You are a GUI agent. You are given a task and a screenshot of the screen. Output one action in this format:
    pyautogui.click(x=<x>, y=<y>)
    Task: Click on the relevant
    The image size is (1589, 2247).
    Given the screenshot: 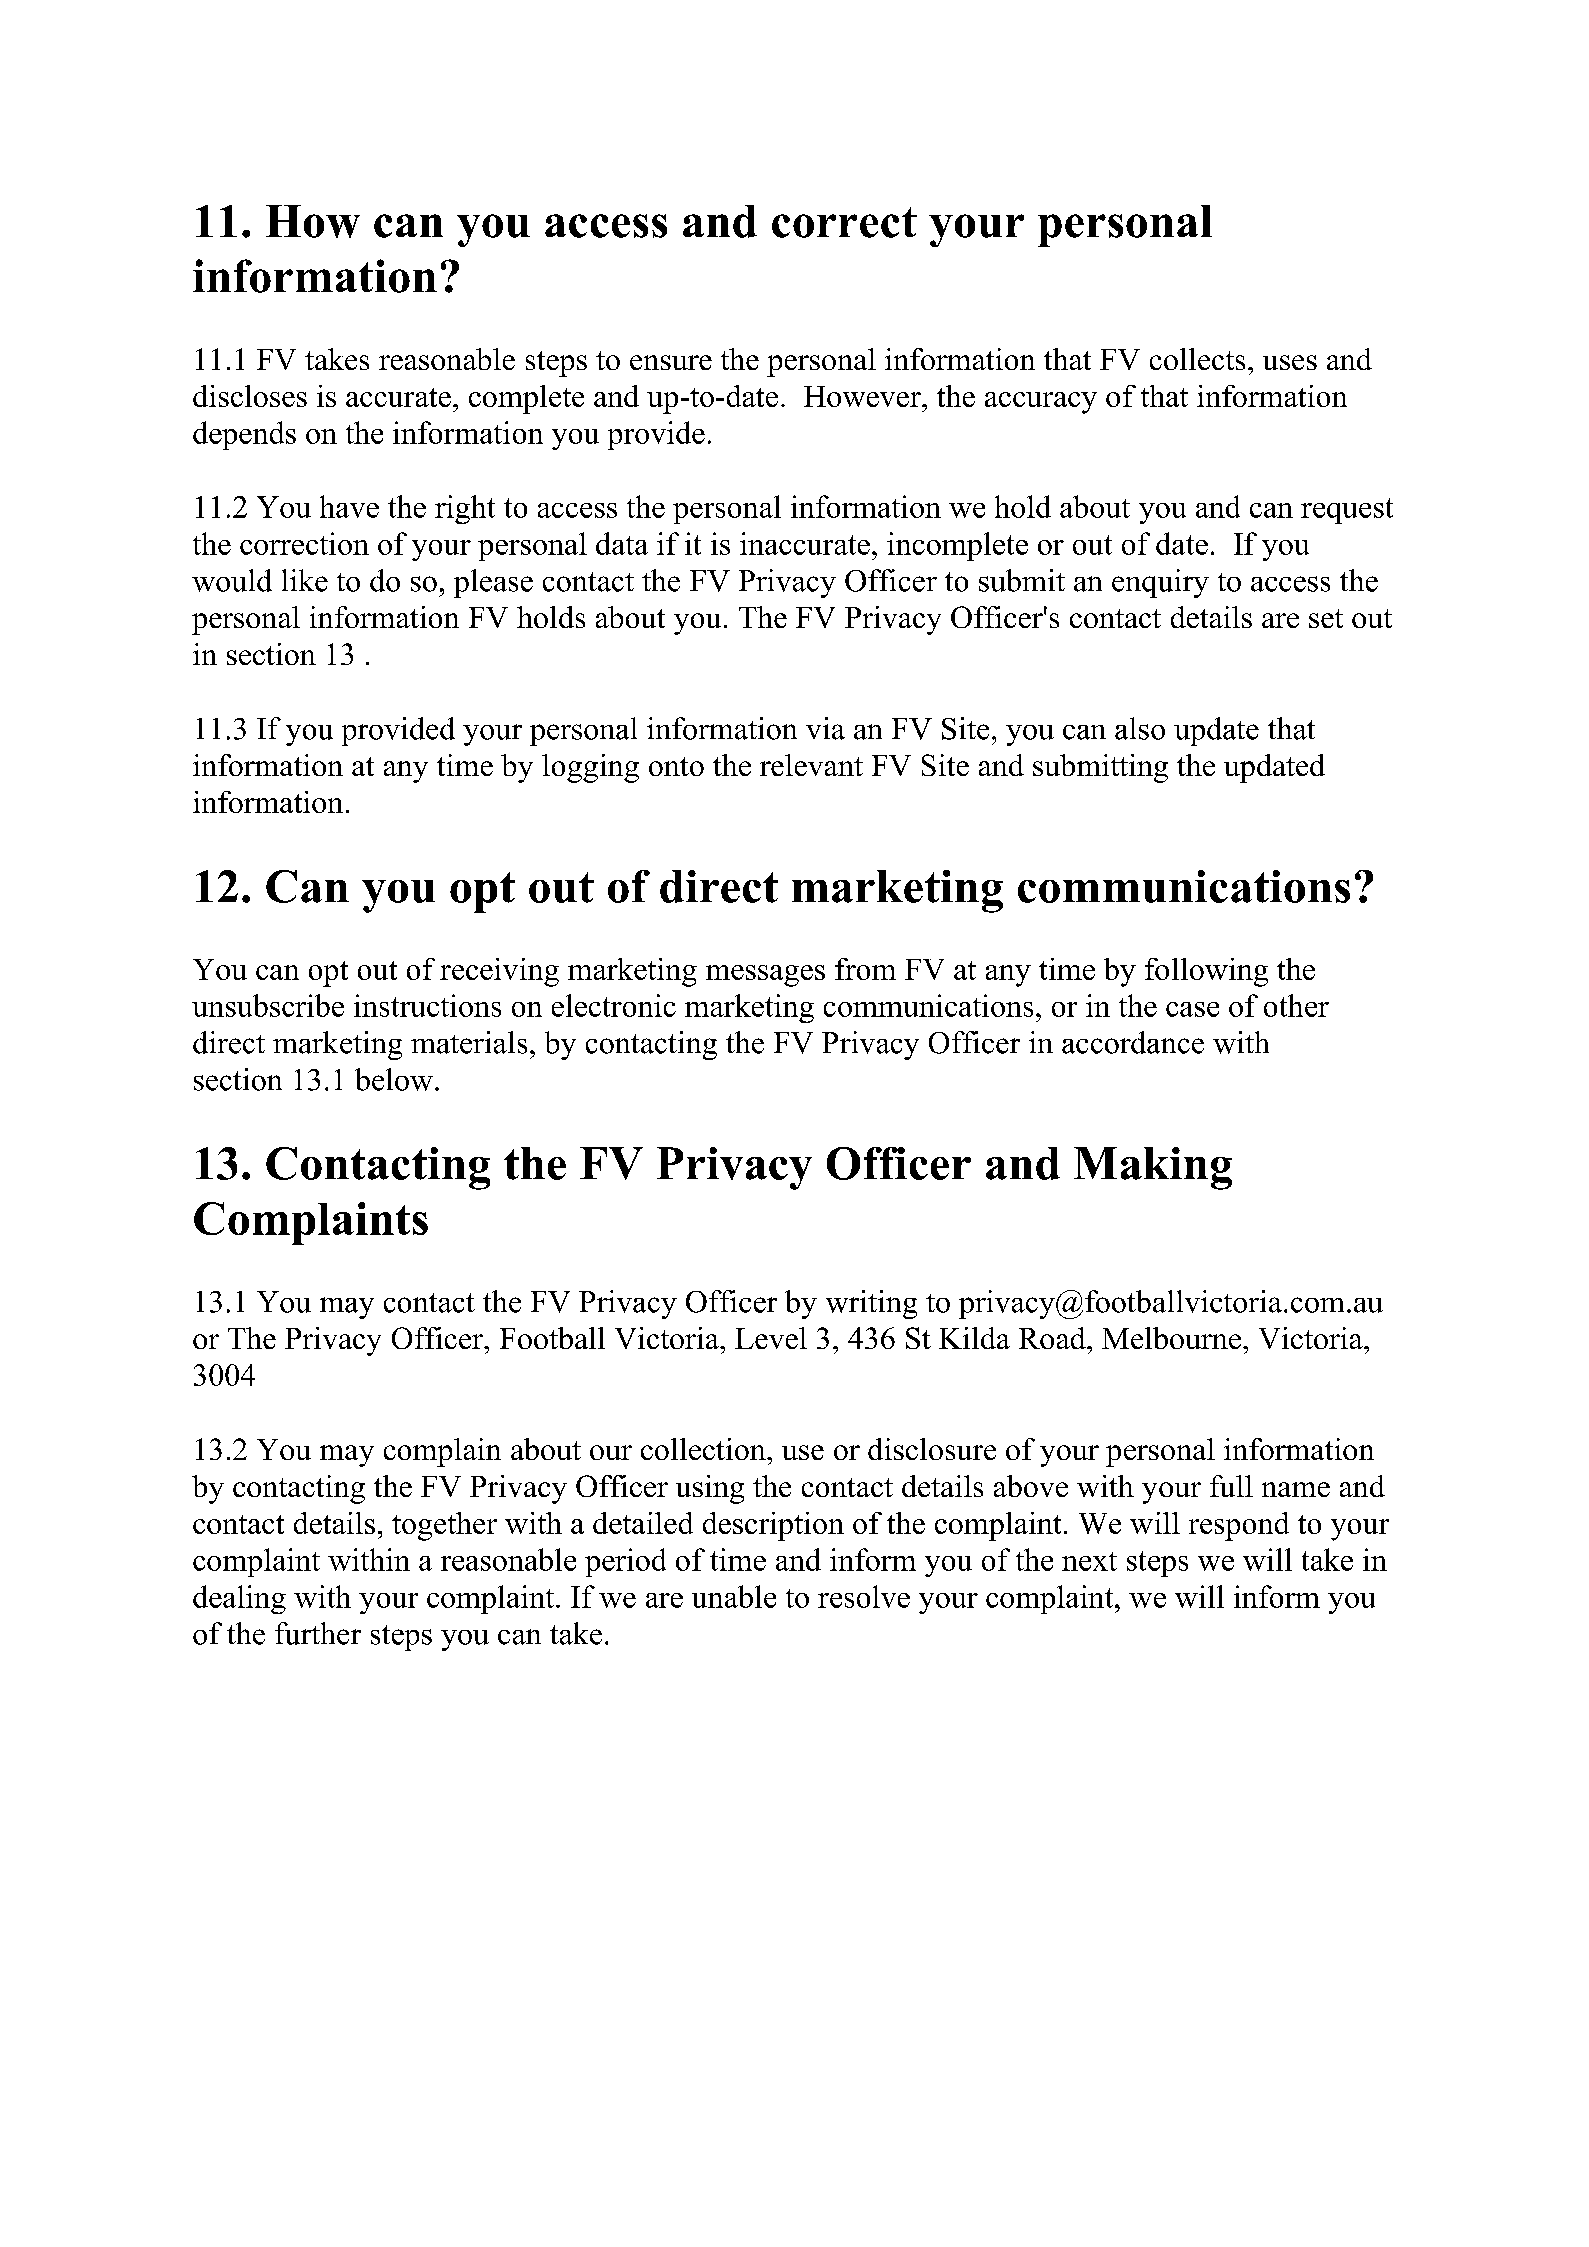 What is the action you would take?
    pyautogui.click(x=811, y=765)
